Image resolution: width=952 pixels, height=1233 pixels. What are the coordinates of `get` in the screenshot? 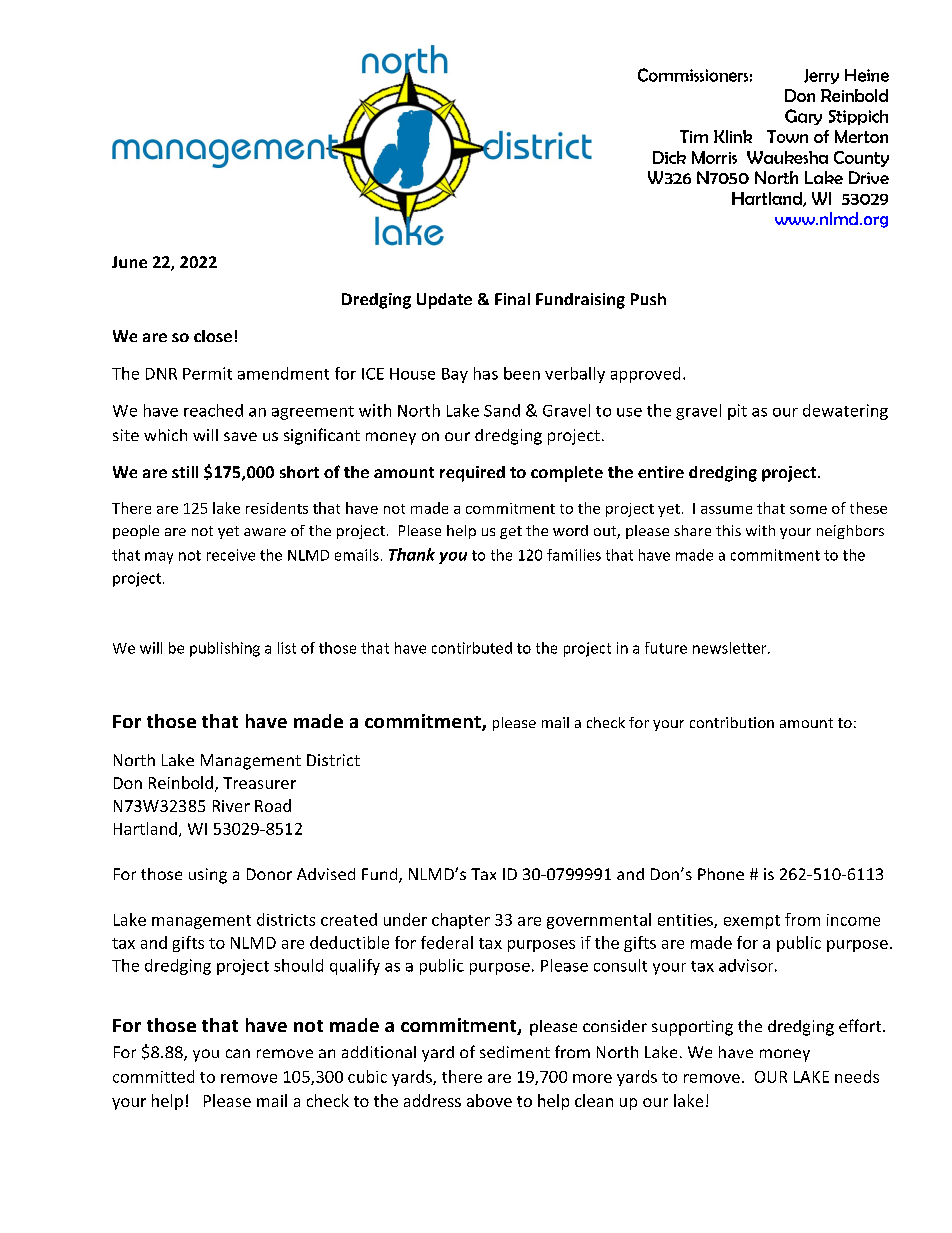 It's located at (511, 532).
